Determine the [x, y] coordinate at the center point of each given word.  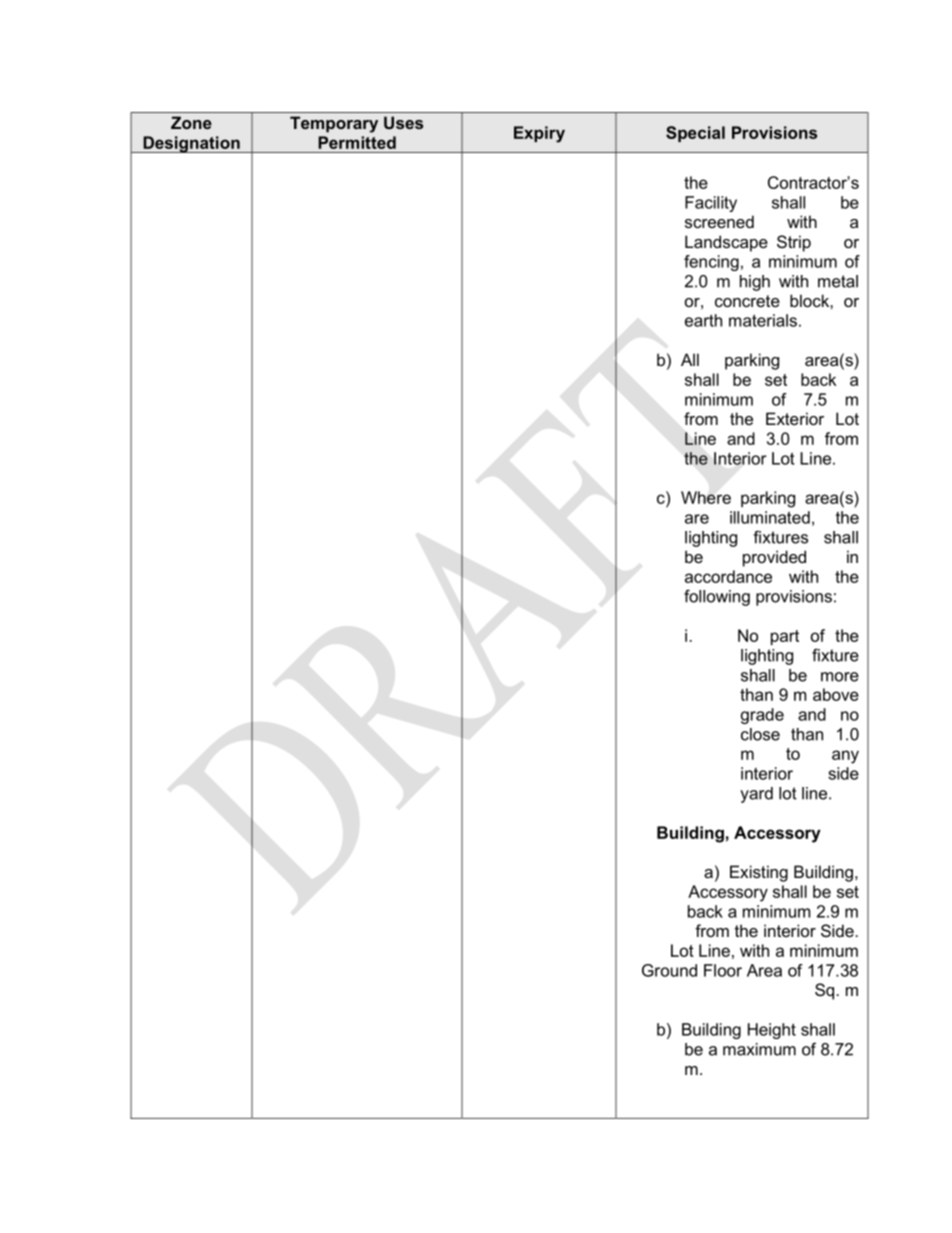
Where [706, 497]
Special [695, 134]
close [760, 734]
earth [703, 320]
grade [762, 716]
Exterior [795, 418]
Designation [191, 144]
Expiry [539, 134]
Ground [669, 970]
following [717, 597]
